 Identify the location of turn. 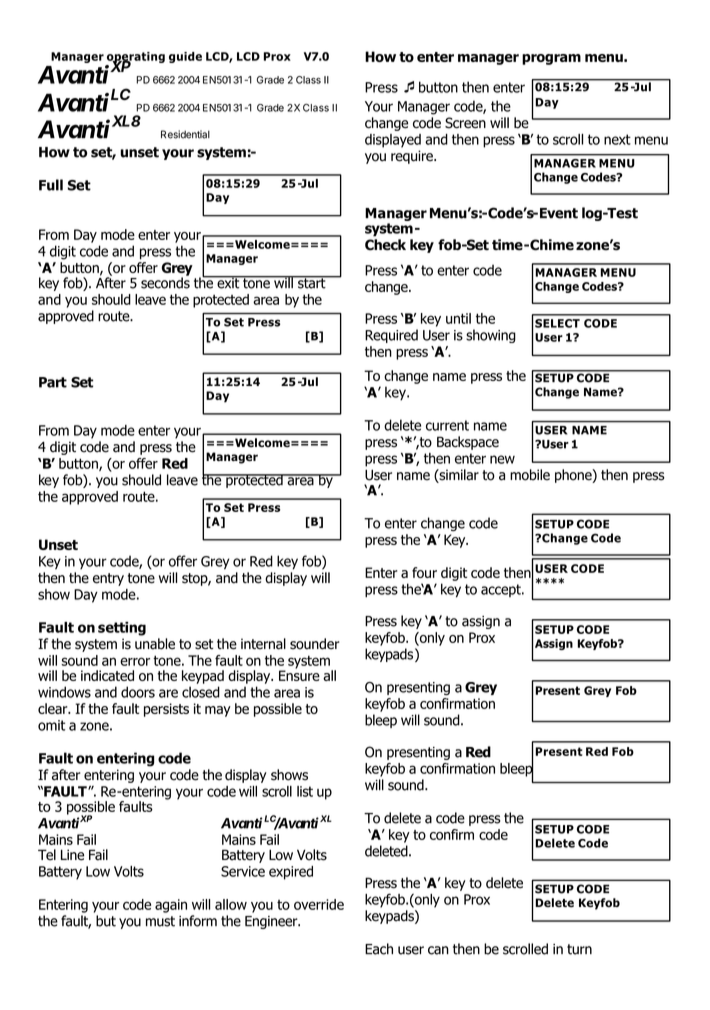
(579, 949).
